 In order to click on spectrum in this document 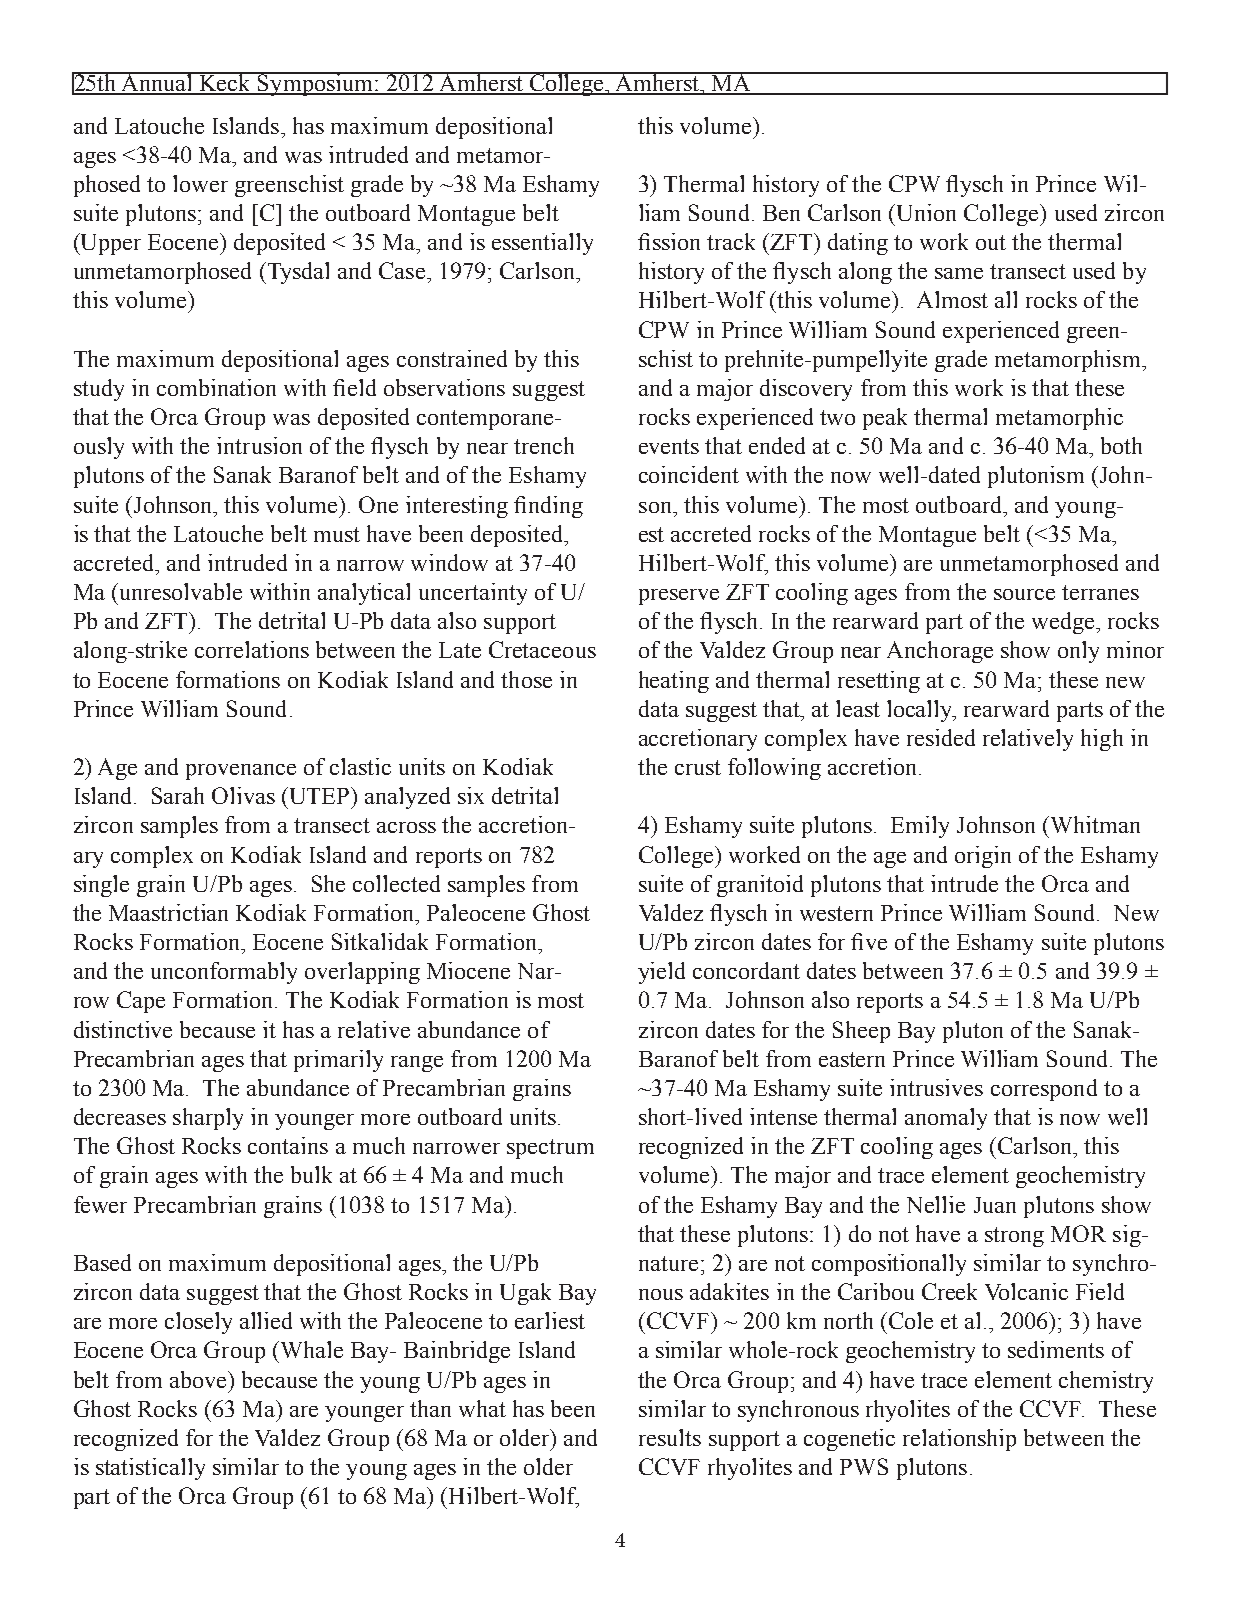, I will do `click(550, 1149)`.
